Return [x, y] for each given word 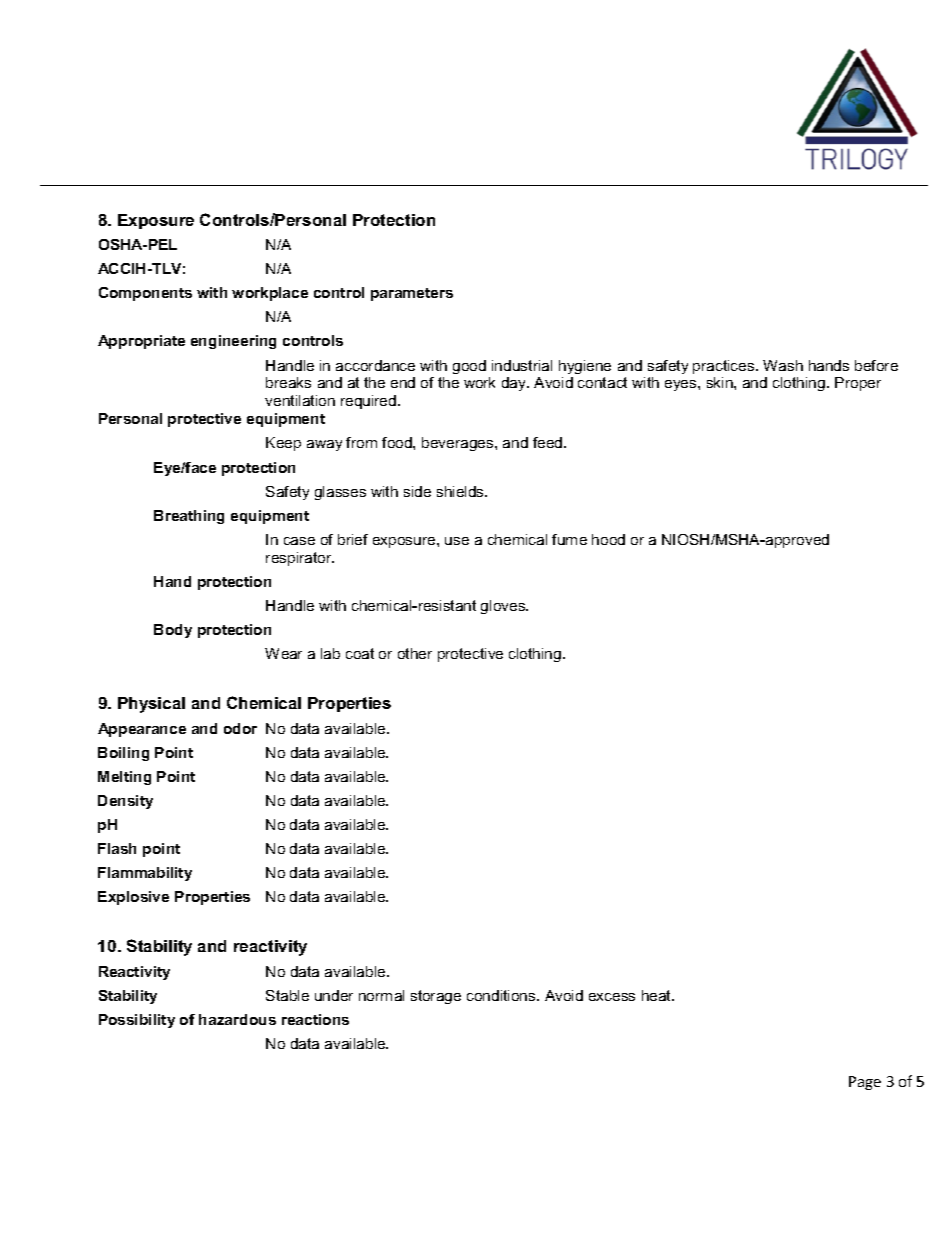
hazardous [237, 1019]
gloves [504, 607]
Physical [151, 705]
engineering [233, 342]
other [415, 653]
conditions [502, 995]
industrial [522, 365]
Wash [783, 365]
